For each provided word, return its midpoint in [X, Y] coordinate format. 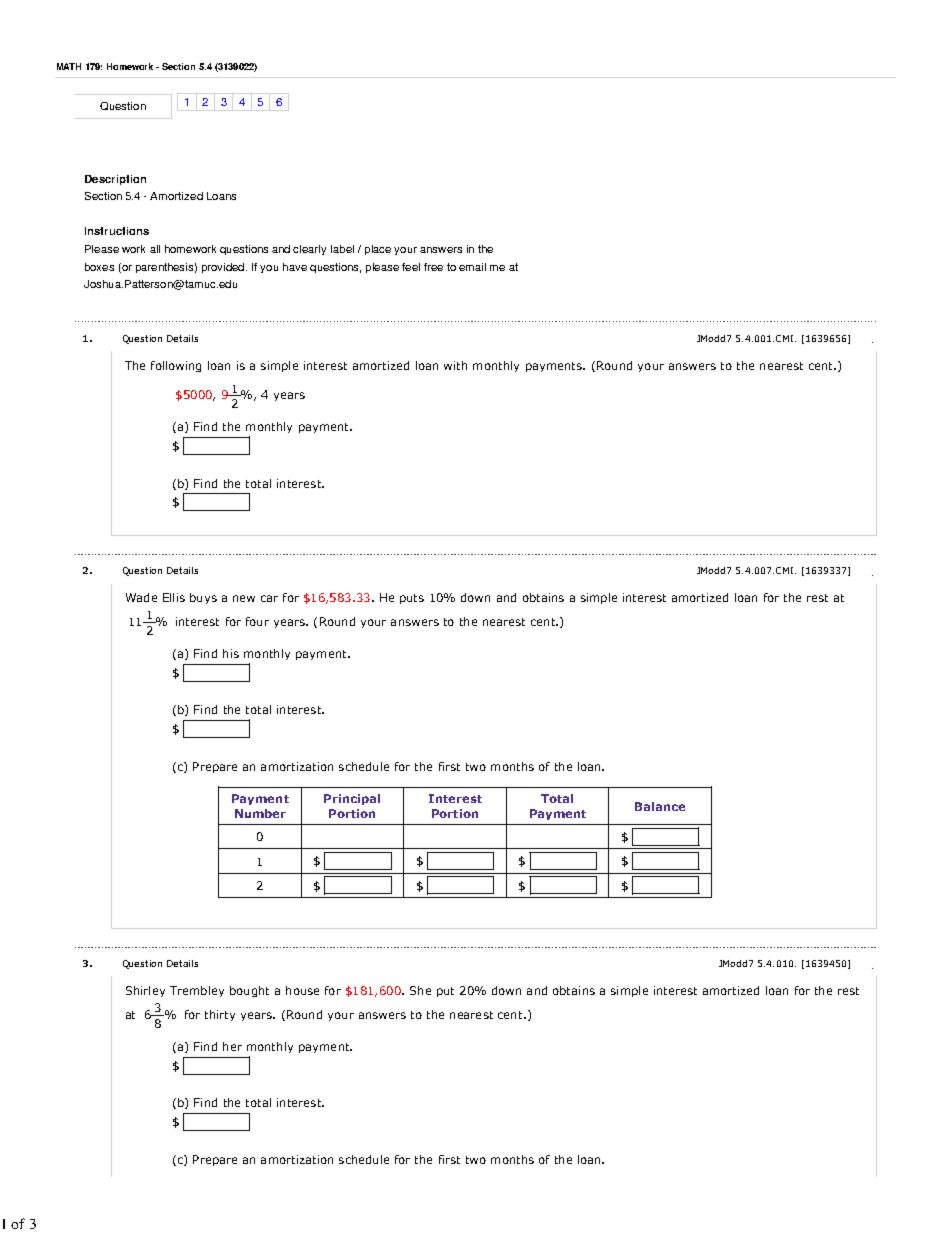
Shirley [145, 991]
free [433, 267]
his [231, 653]
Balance [660, 806]
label [342, 249]
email [472, 267]
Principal [352, 799]
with [455, 365]
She [420, 990]
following [176, 366]
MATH [69, 66]
